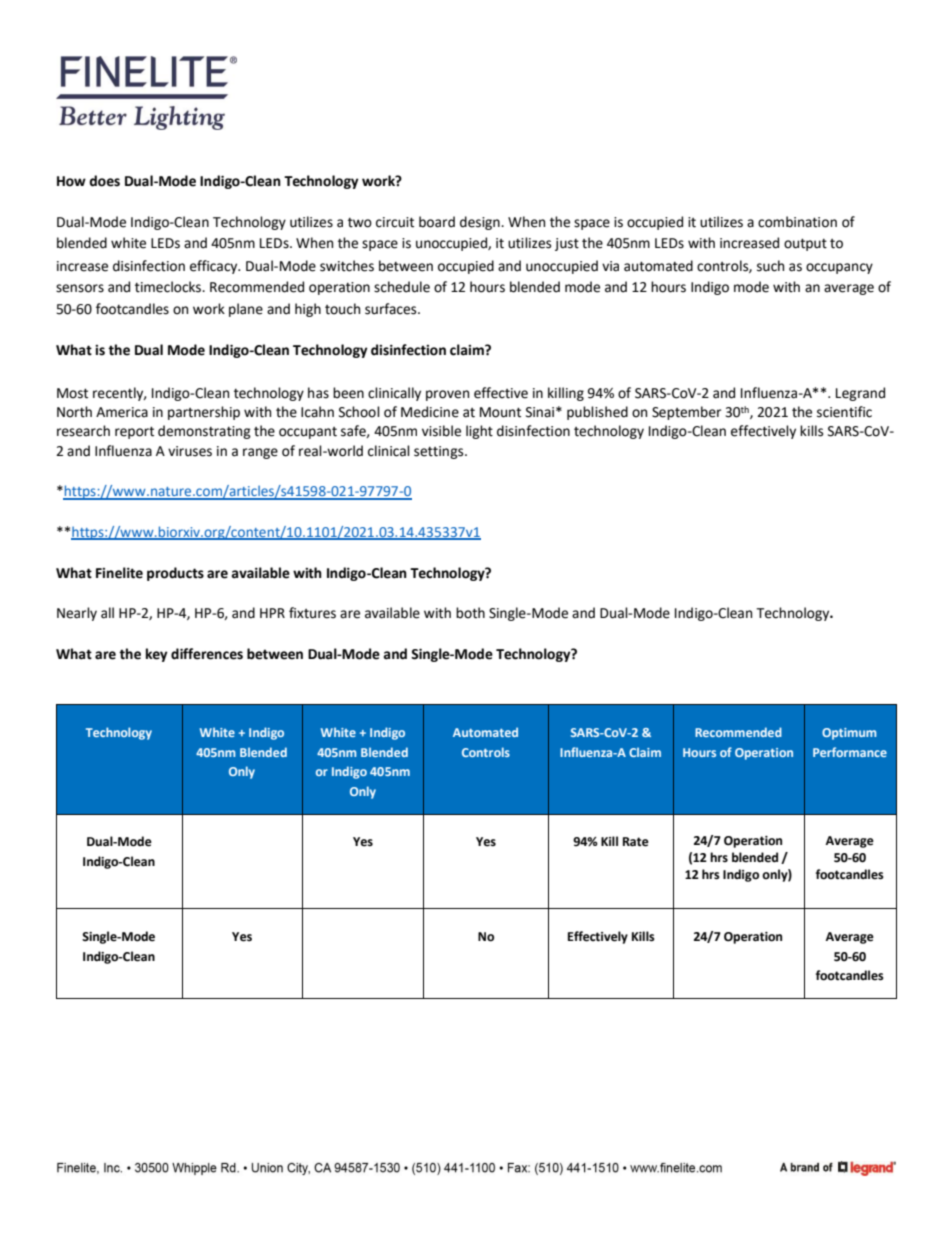 Image resolution: width=952 pixels, height=1233 pixels. Describe the element at coordinates (844, 412) in the screenshot. I see `scientific` at that location.
